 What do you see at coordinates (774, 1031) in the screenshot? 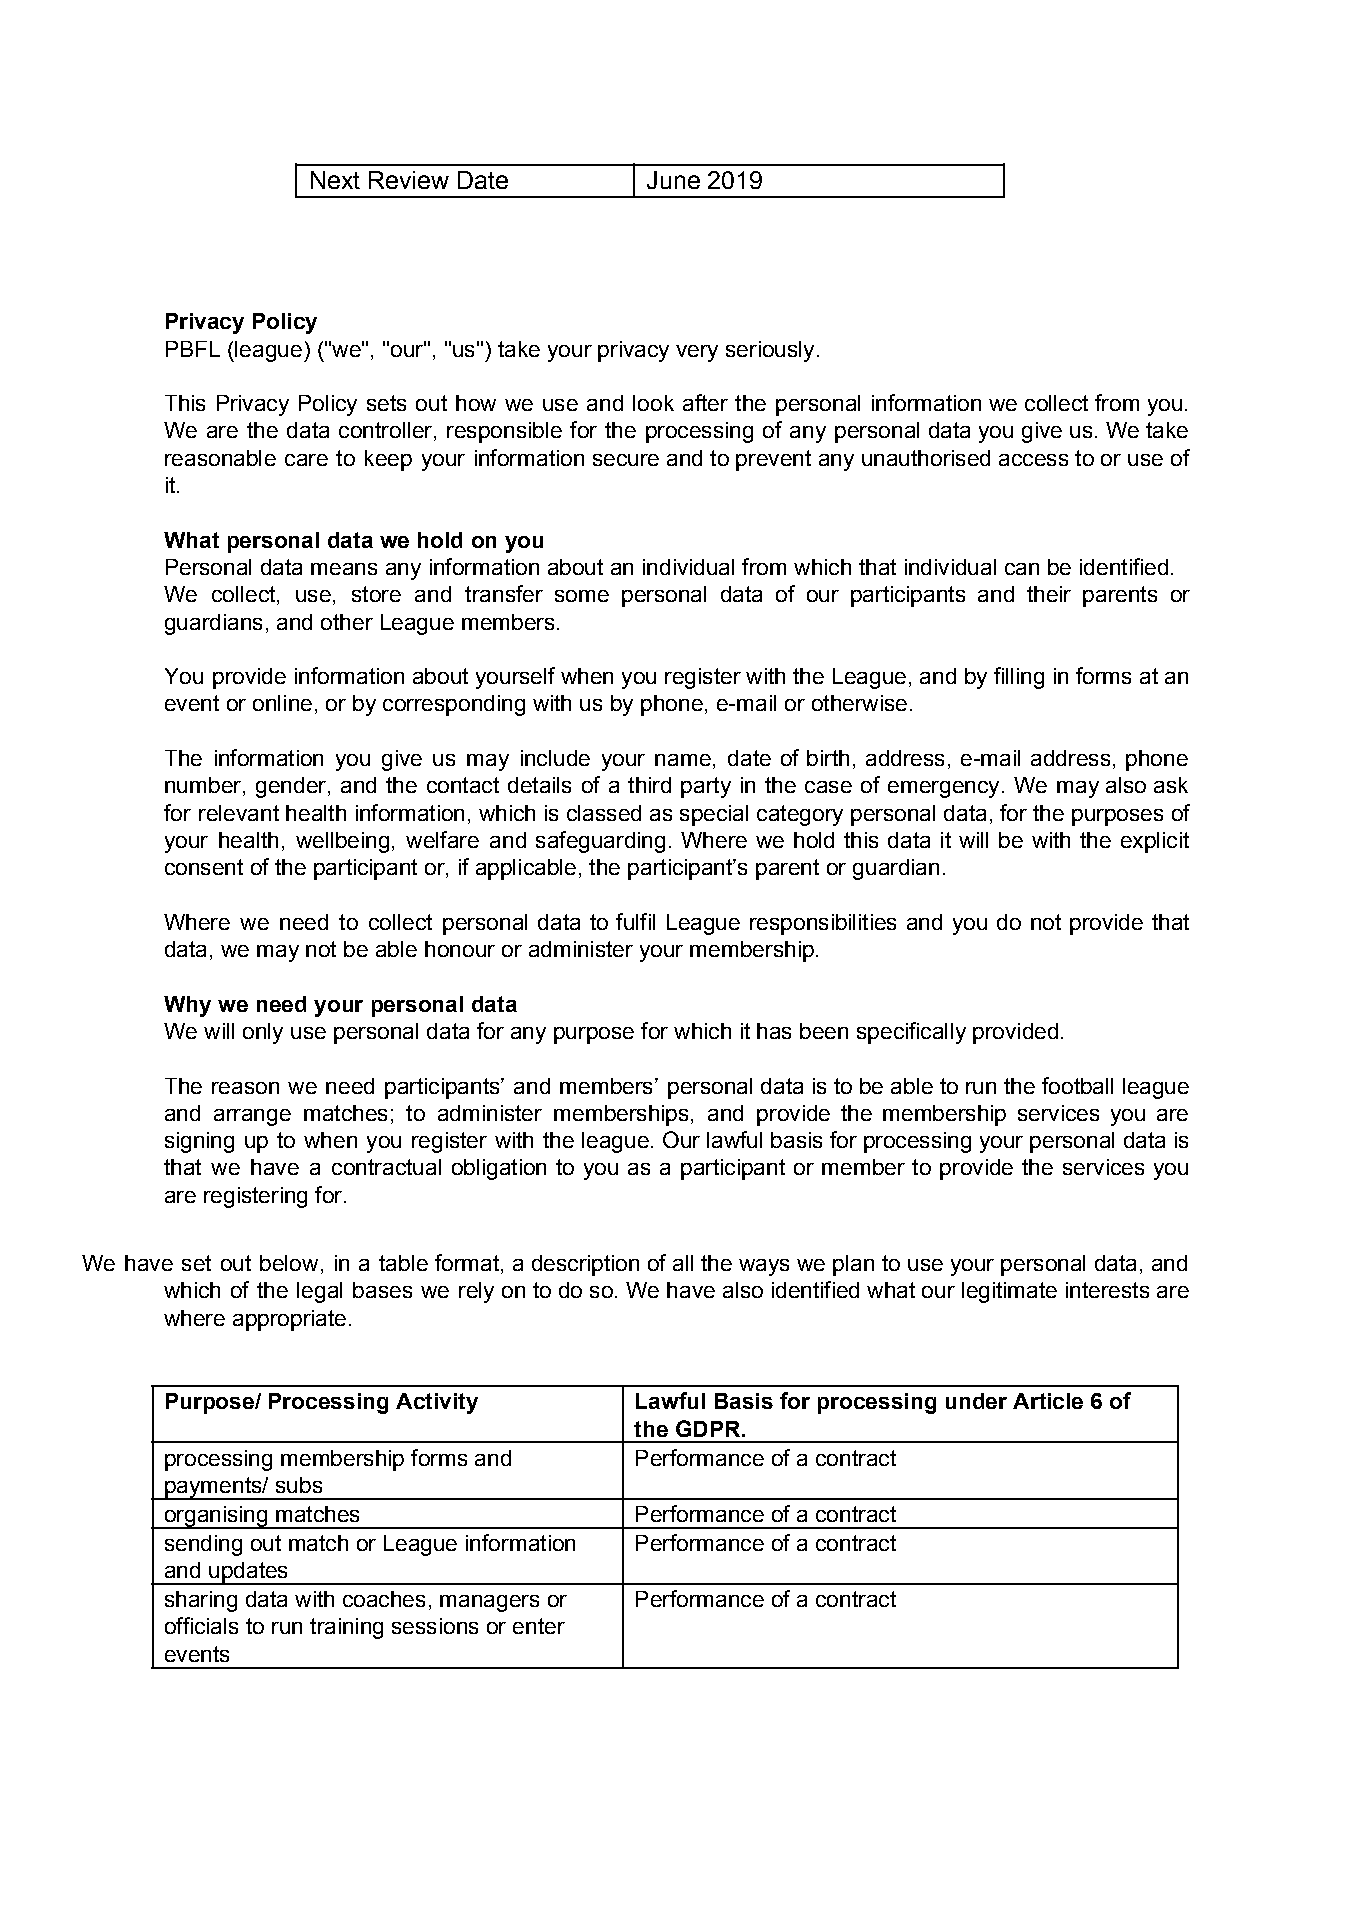
I see `has` at bounding box center [774, 1031].
